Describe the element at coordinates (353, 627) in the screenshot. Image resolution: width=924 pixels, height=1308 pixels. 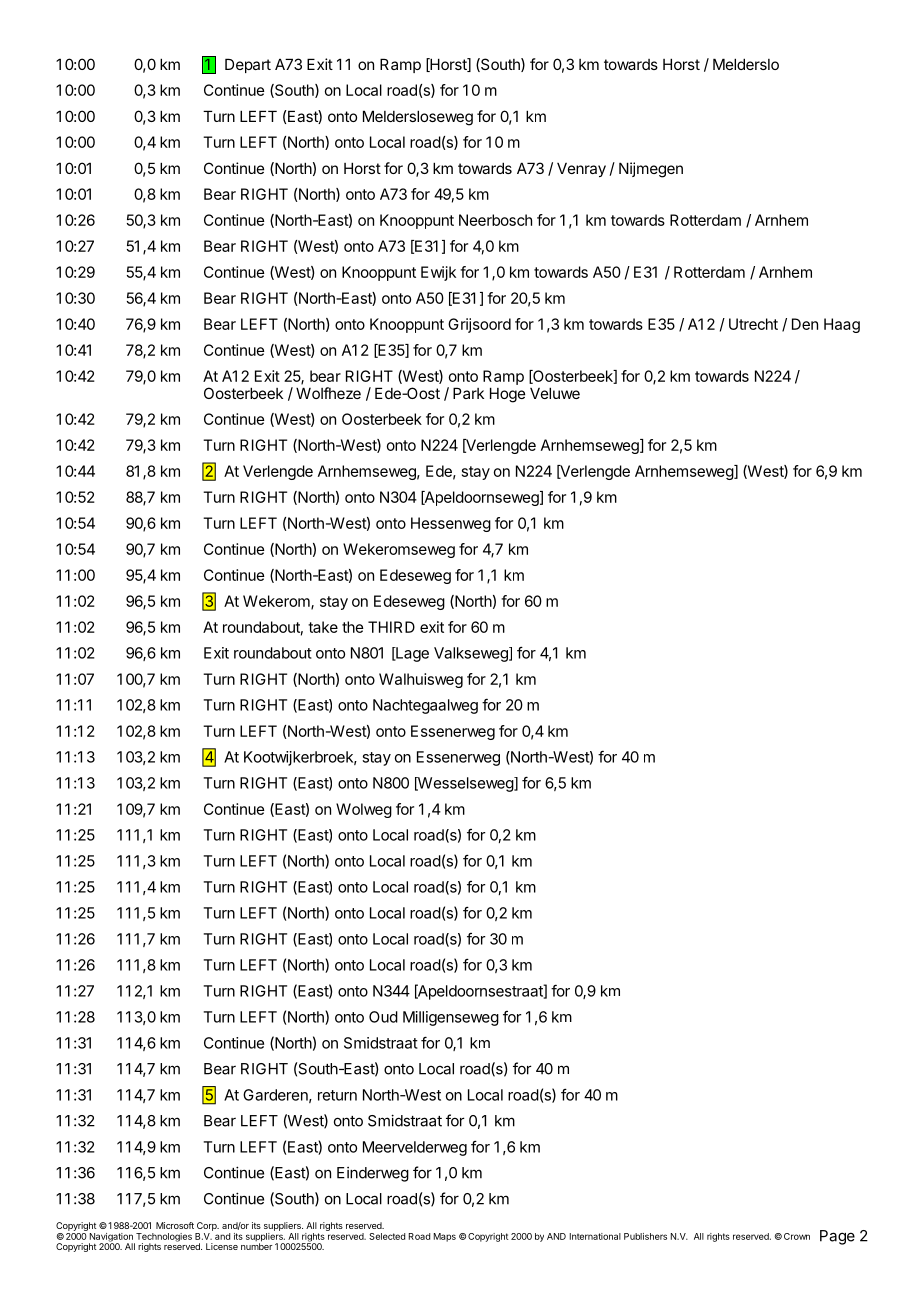
I see `the` at that location.
